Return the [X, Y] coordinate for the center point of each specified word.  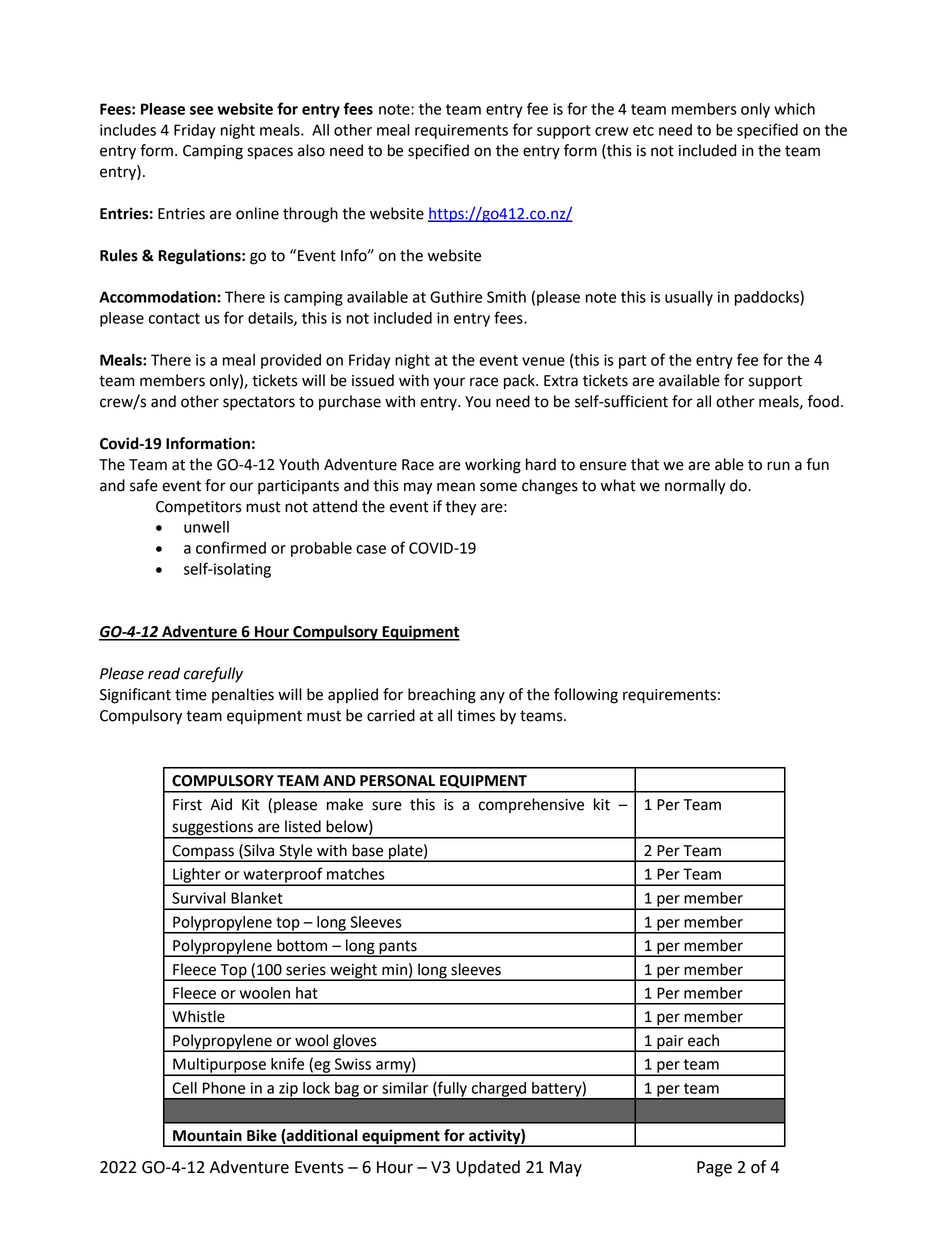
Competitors [199, 508]
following [586, 696]
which [794, 109]
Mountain [207, 1135]
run [778, 466]
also [311, 150]
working [493, 466]
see [201, 110]
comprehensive [531, 805]
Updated [488, 1168]
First [187, 805]
